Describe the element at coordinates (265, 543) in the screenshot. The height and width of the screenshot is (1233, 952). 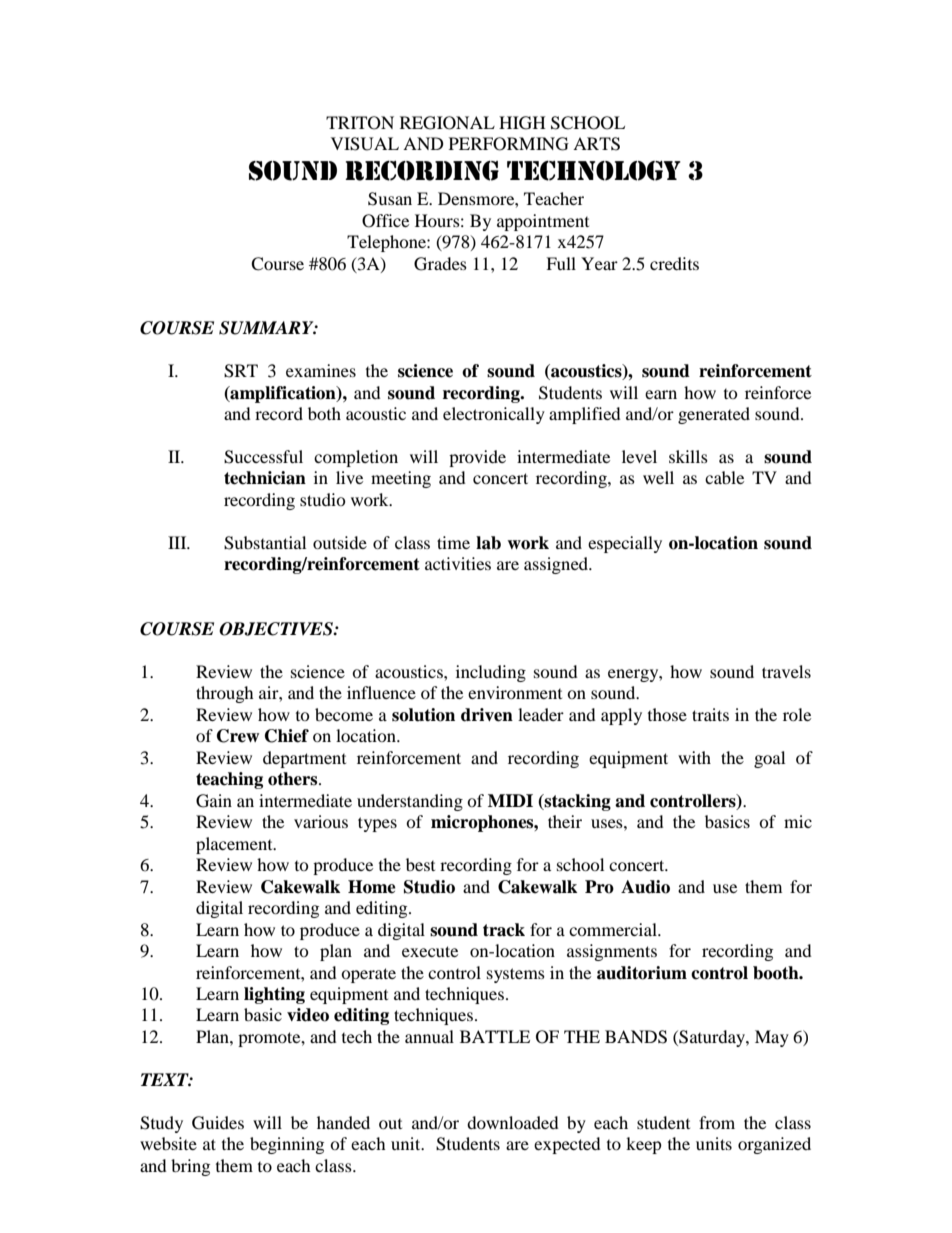
I see `Substantial` at that location.
